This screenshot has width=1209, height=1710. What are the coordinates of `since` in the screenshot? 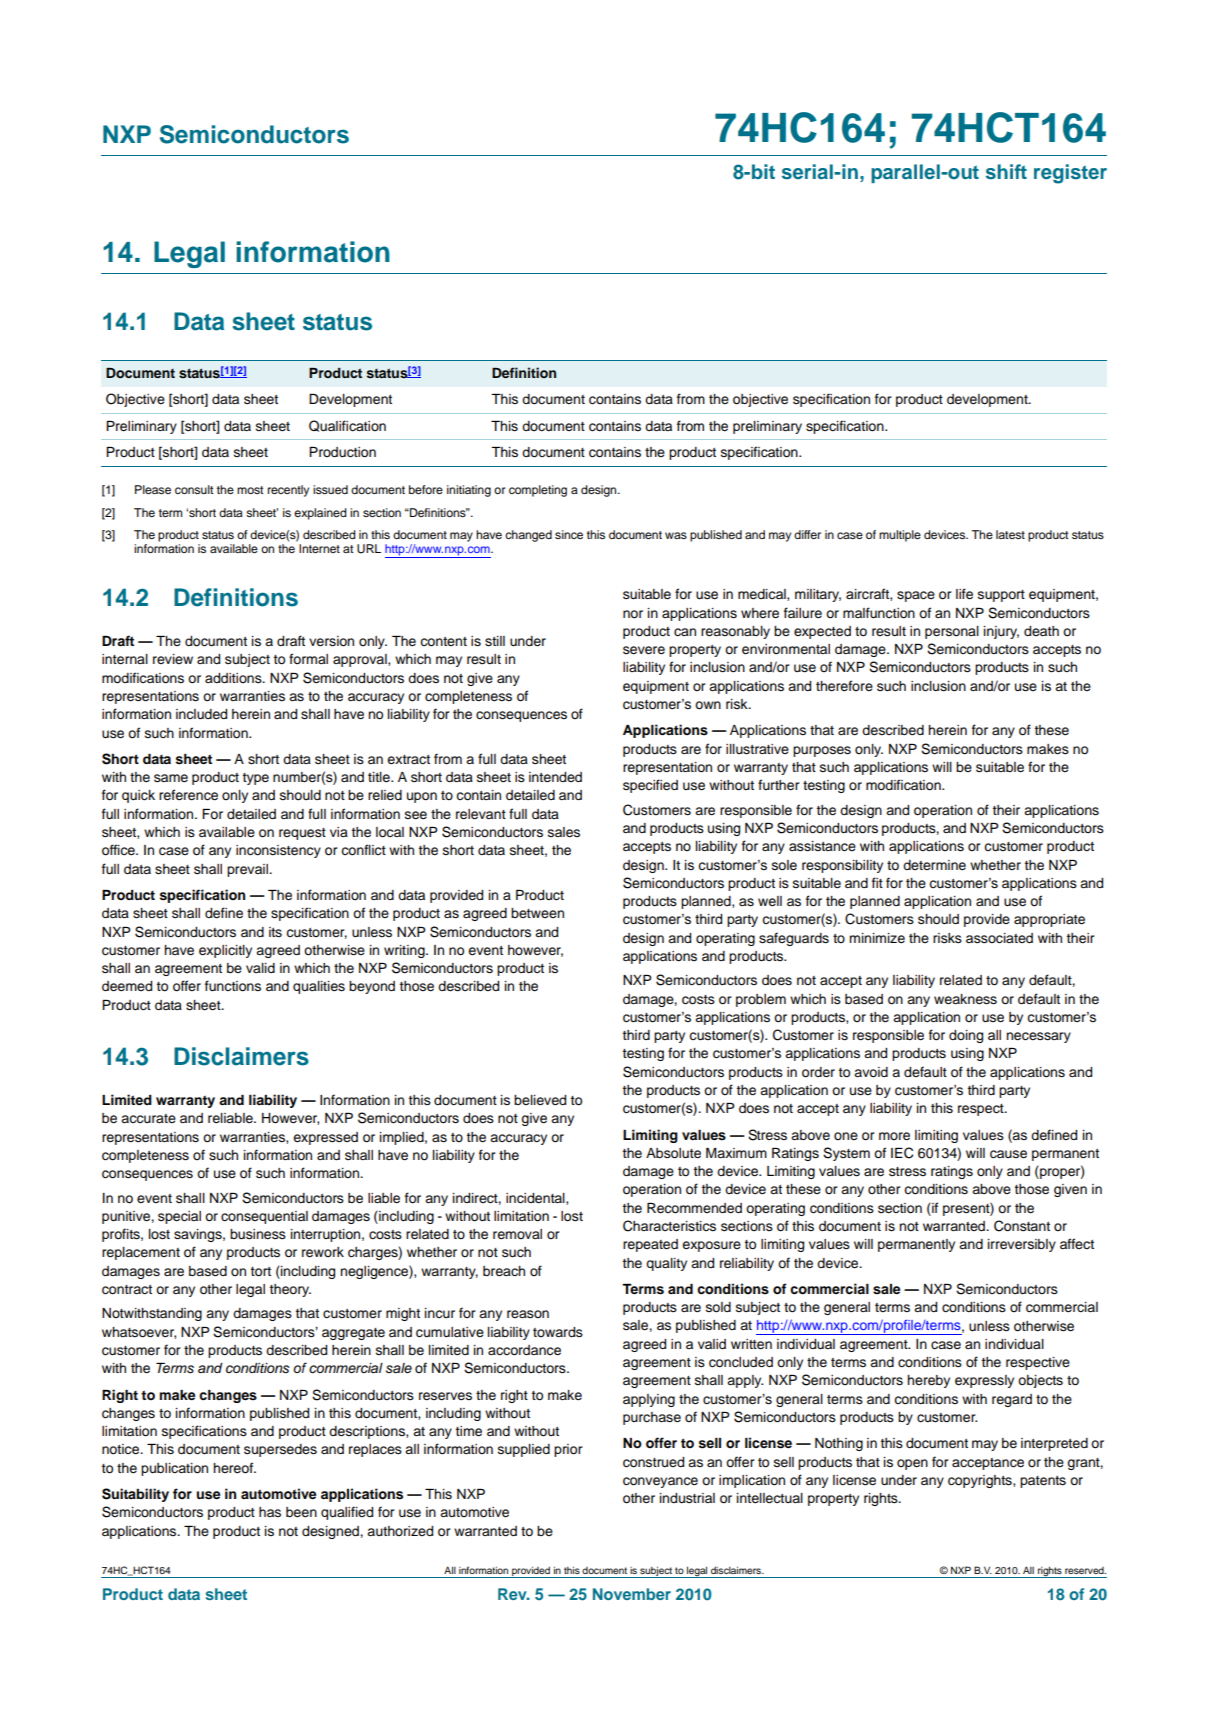 It's located at (569, 534).
